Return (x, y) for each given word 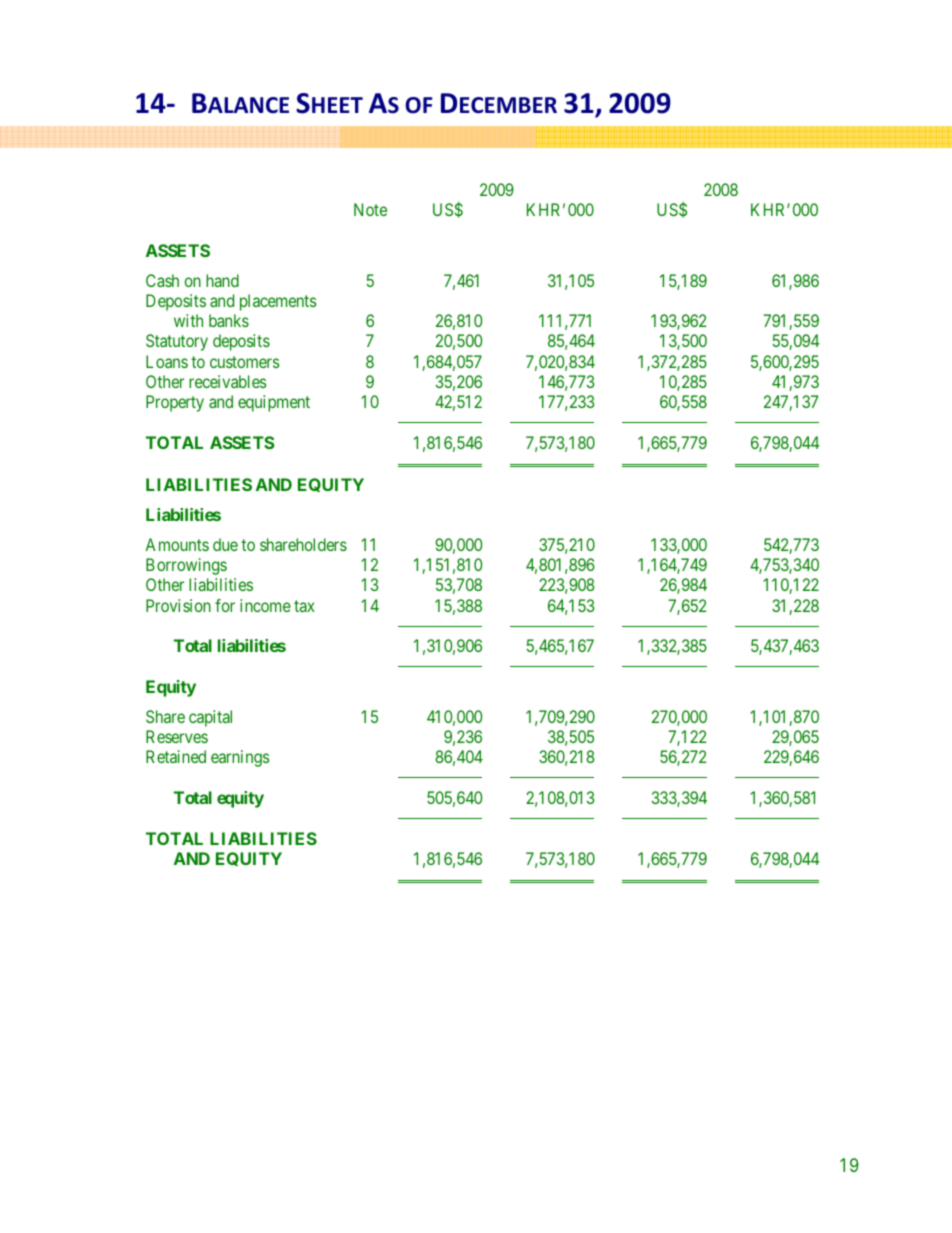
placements (278, 302)
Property (175, 403)
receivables (228, 381)
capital (210, 718)
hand (222, 280)
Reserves (177, 736)
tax (304, 606)
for (225, 605)
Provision (178, 605)
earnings (240, 758)
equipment (274, 403)
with (188, 320)
